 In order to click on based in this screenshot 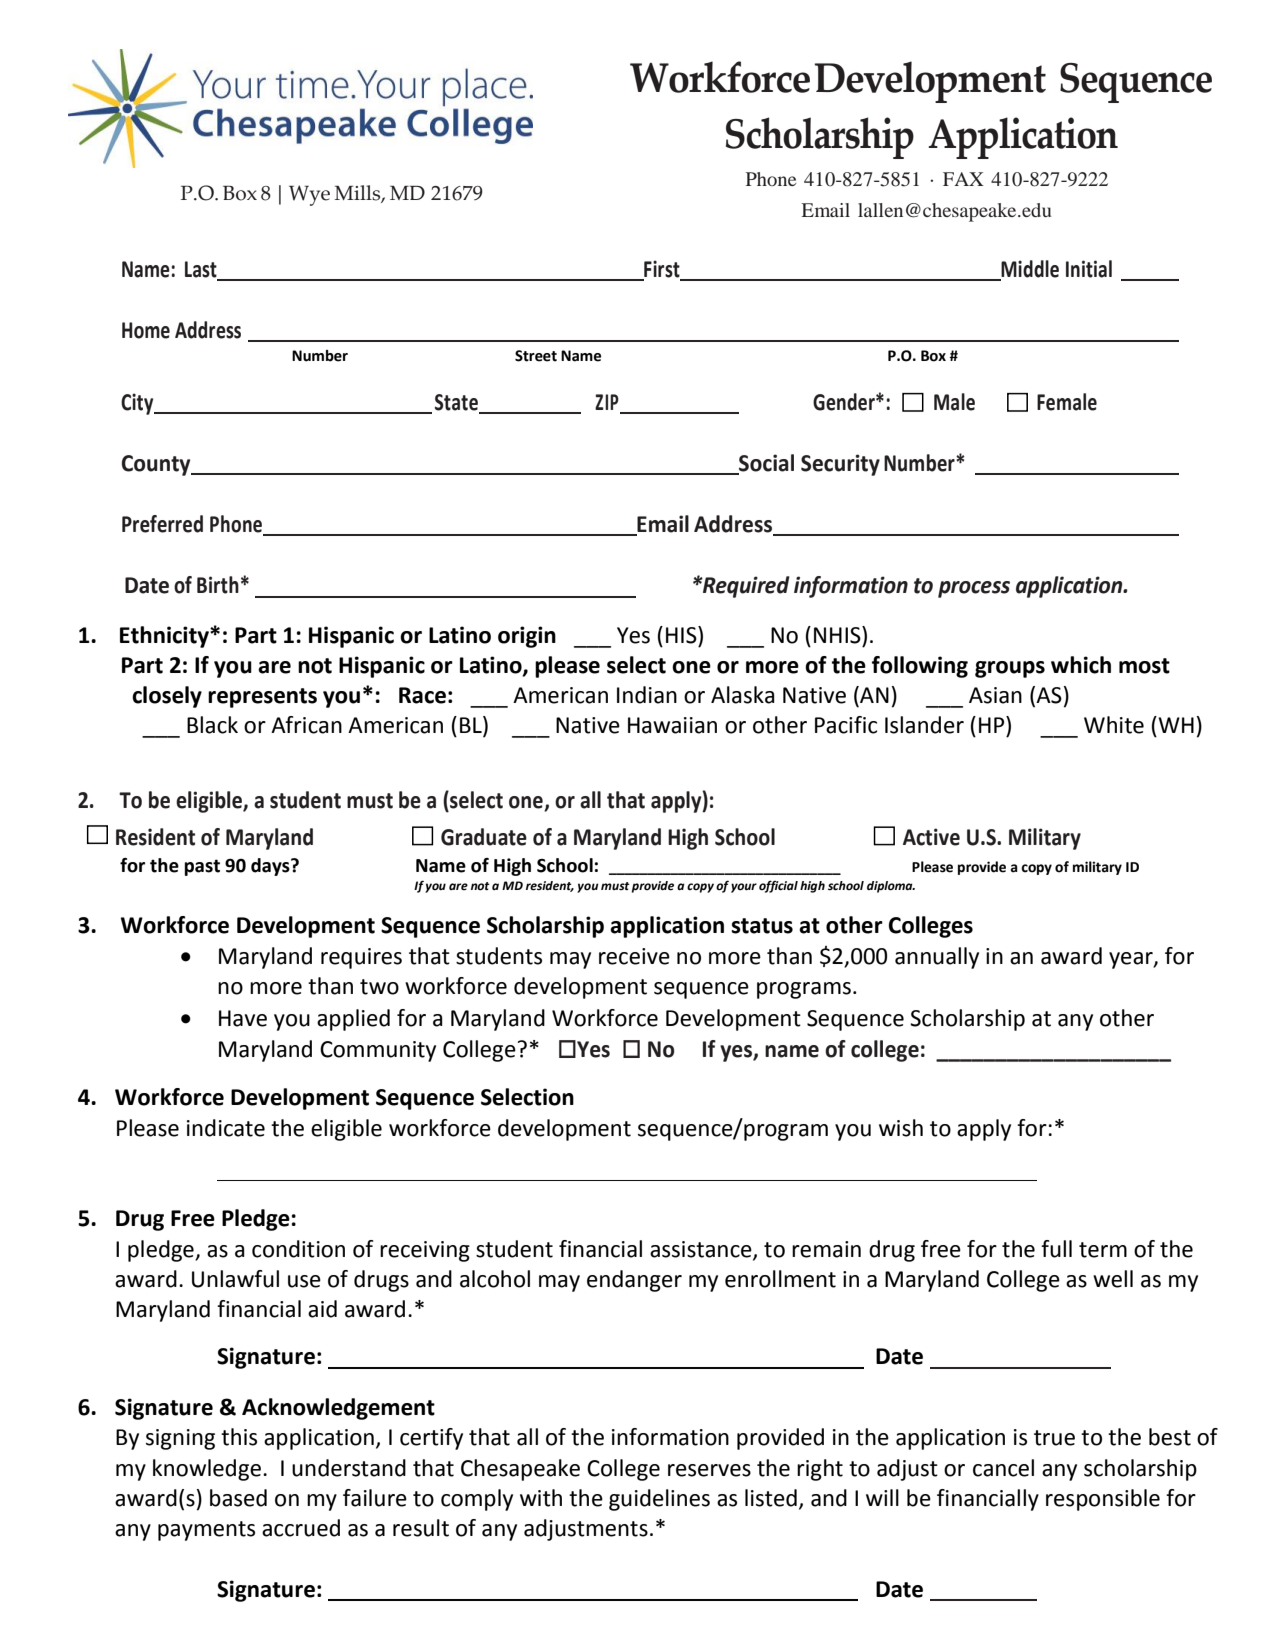, I will do `click(238, 1498)`.
